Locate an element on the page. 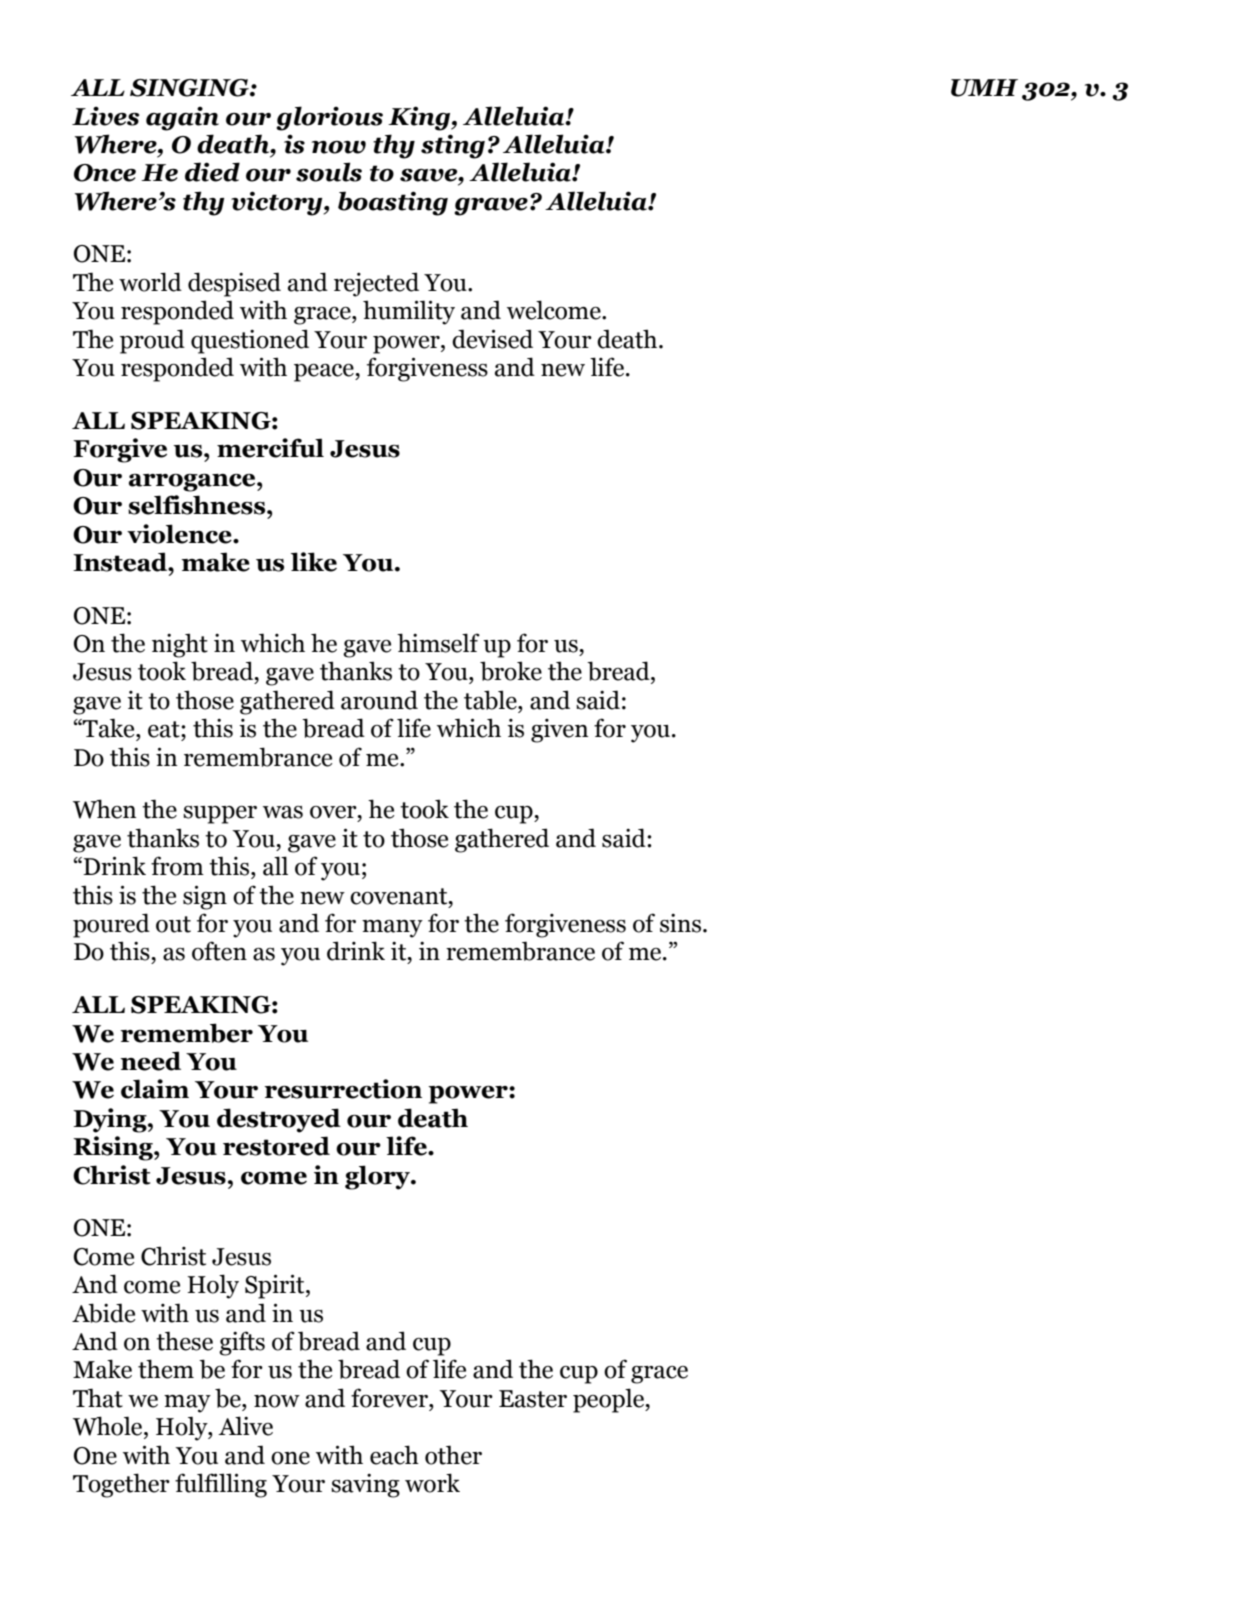  people is located at coordinates (609, 1400).
